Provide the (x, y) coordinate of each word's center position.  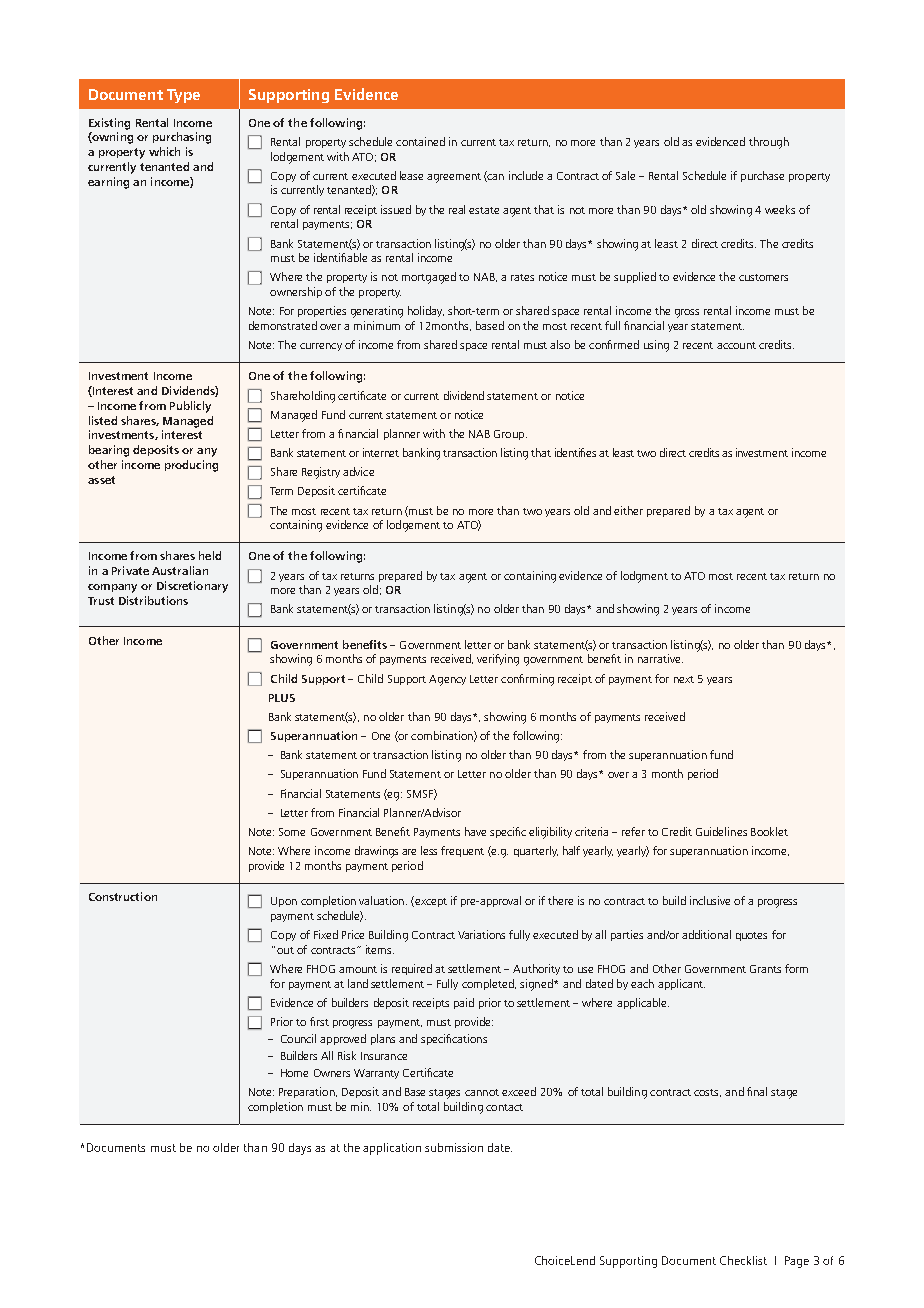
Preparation (308, 1092)
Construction (123, 896)
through (769, 143)
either (628, 510)
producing (191, 466)
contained (420, 141)
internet (381, 452)
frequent (462, 851)
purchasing (182, 138)
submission (454, 1147)
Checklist (743, 1260)
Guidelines (721, 831)
